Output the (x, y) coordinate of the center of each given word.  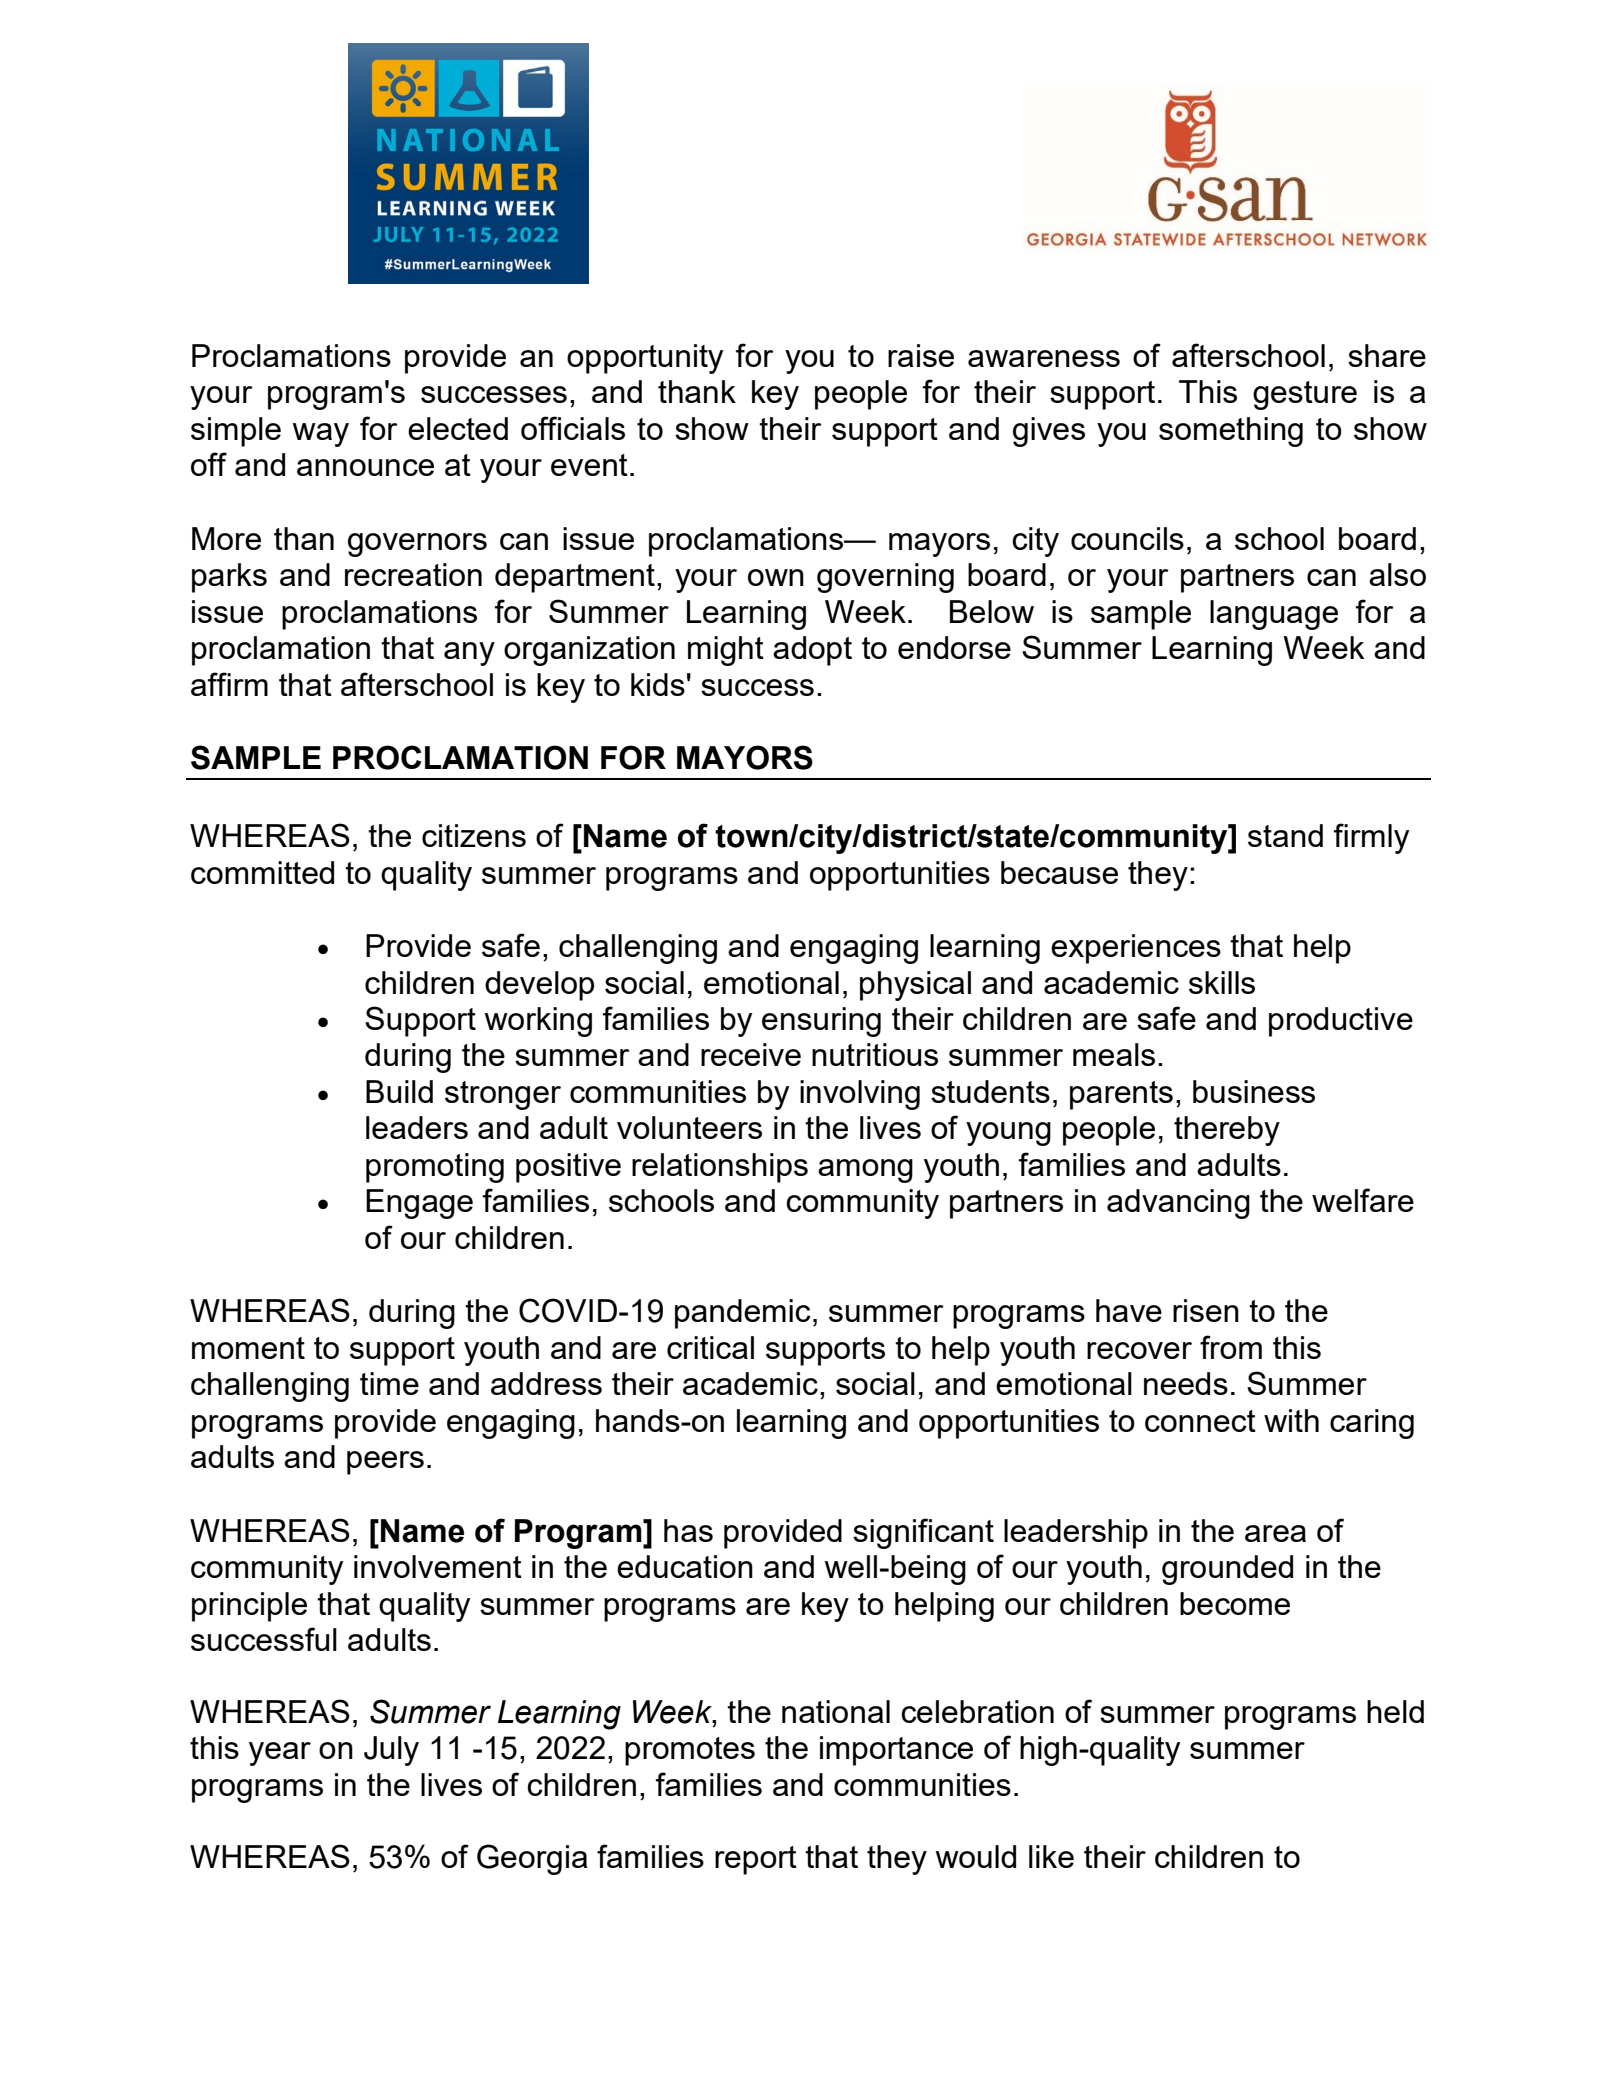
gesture (1305, 395)
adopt (812, 651)
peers (385, 1463)
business (1254, 1091)
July (391, 1751)
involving (860, 1095)
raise (921, 355)
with (1291, 1420)
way (320, 435)
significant (923, 1533)
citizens (474, 835)
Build (399, 1091)
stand (1285, 835)
